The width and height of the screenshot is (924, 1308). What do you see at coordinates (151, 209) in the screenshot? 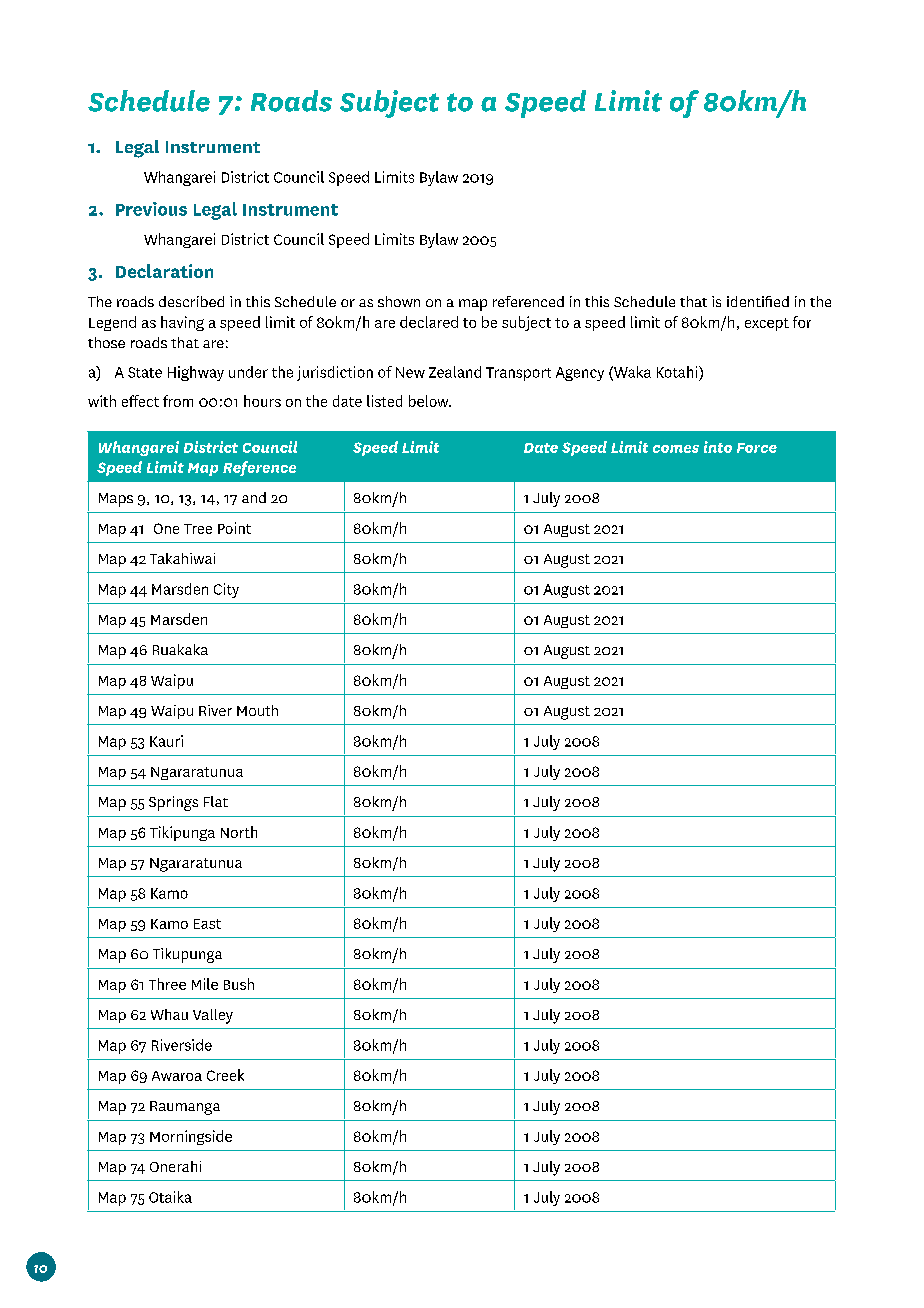
I see `Previous` at bounding box center [151, 209].
